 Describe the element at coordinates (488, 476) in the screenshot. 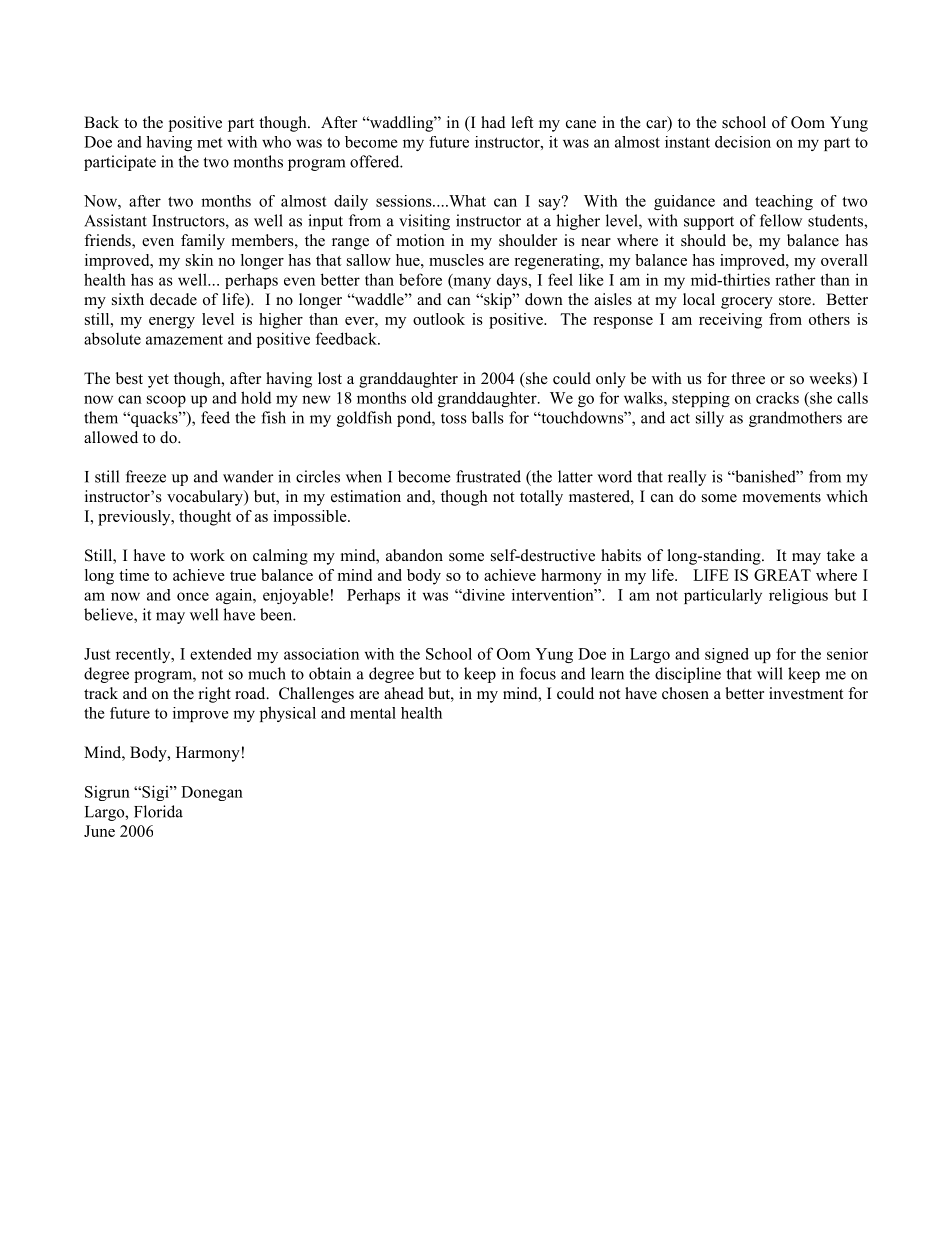

I see `frustrated` at that location.
